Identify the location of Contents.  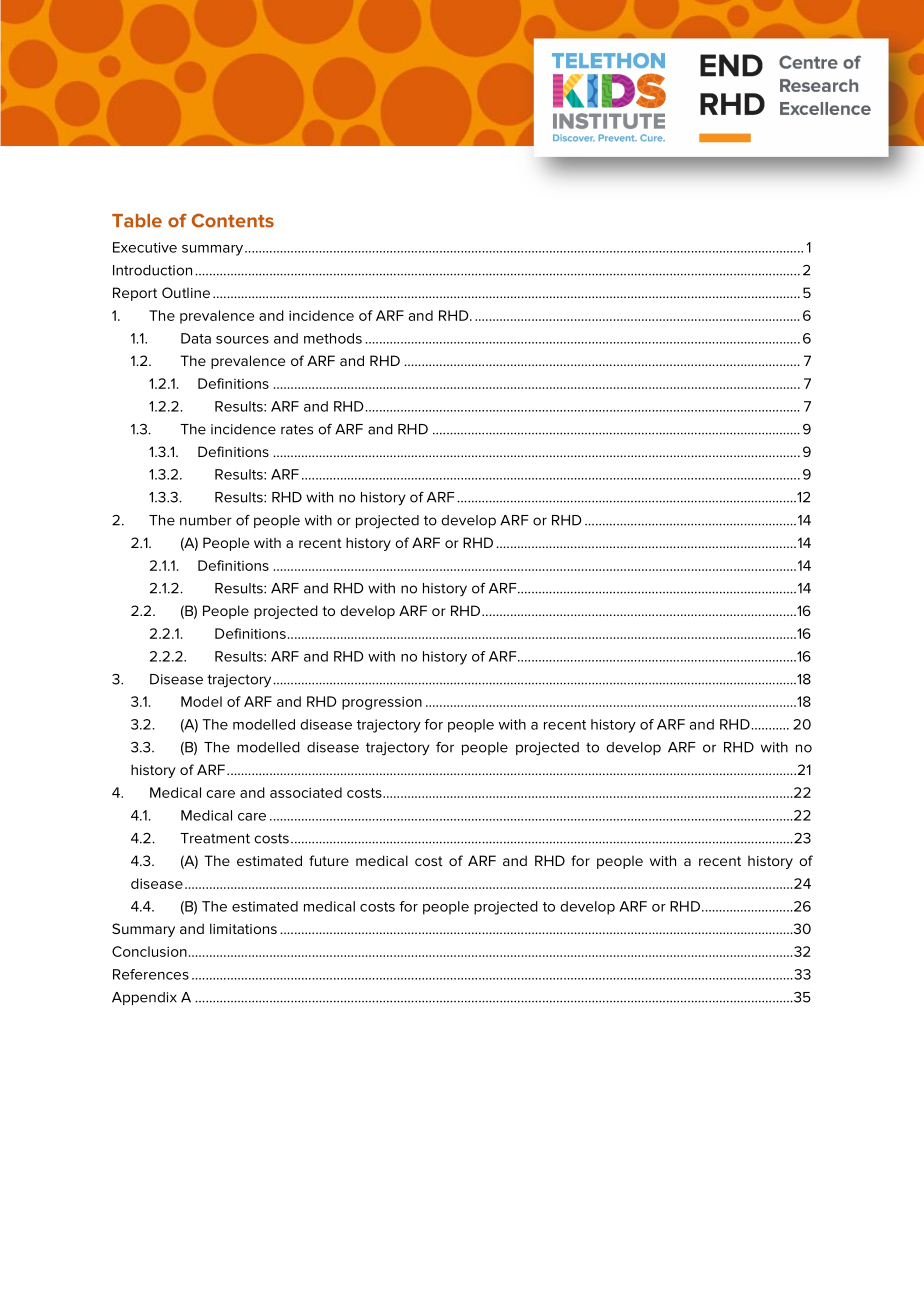
(233, 220).
